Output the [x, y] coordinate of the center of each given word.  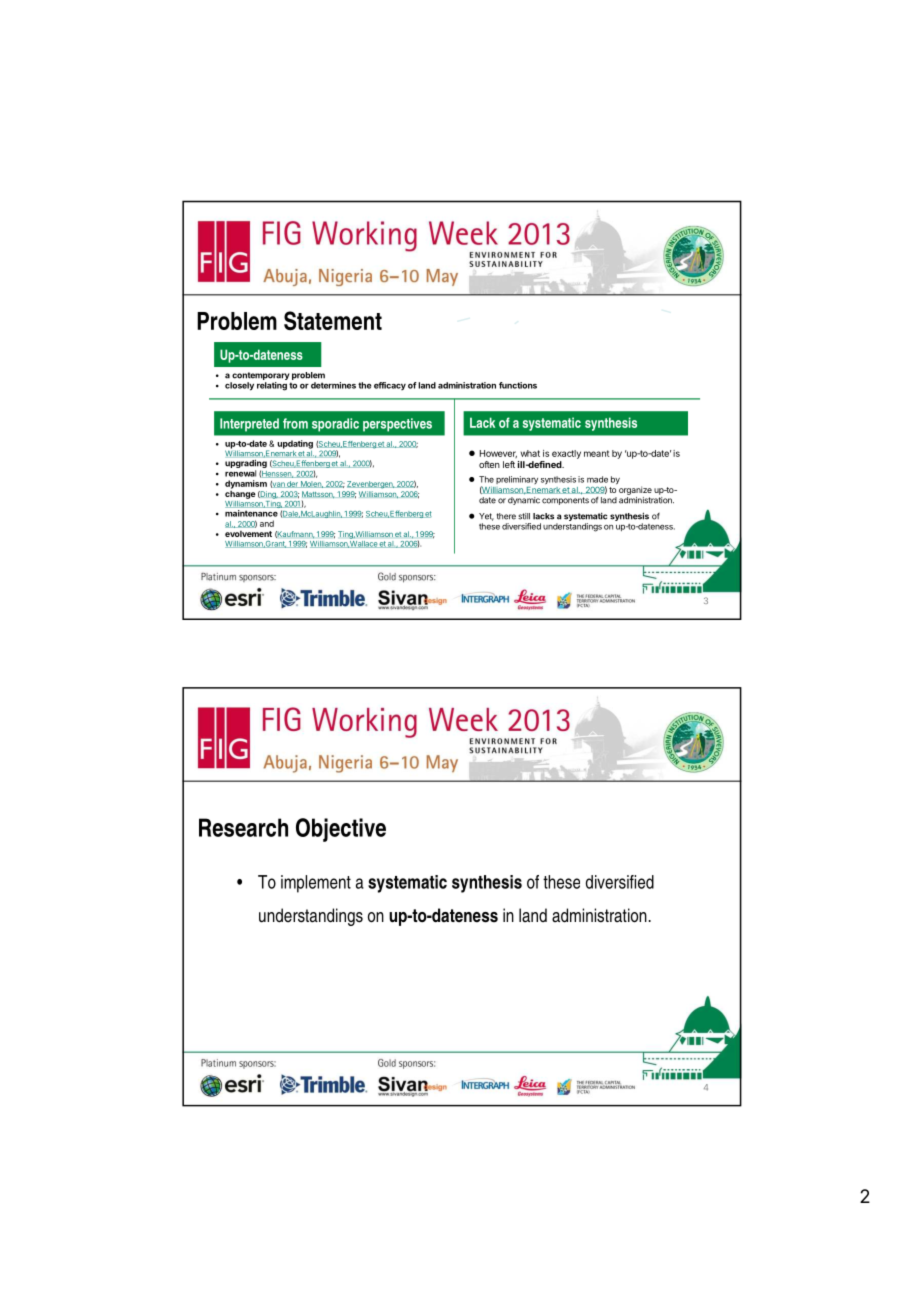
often [489, 464]
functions [518, 385]
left [509, 464]
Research [243, 827]
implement [316, 884]
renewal [240, 473]
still [524, 516]
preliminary [517, 480]
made [597, 479]
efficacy [390, 386]
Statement [333, 320]
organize [635, 490]
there [506, 516]
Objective [341, 830]
